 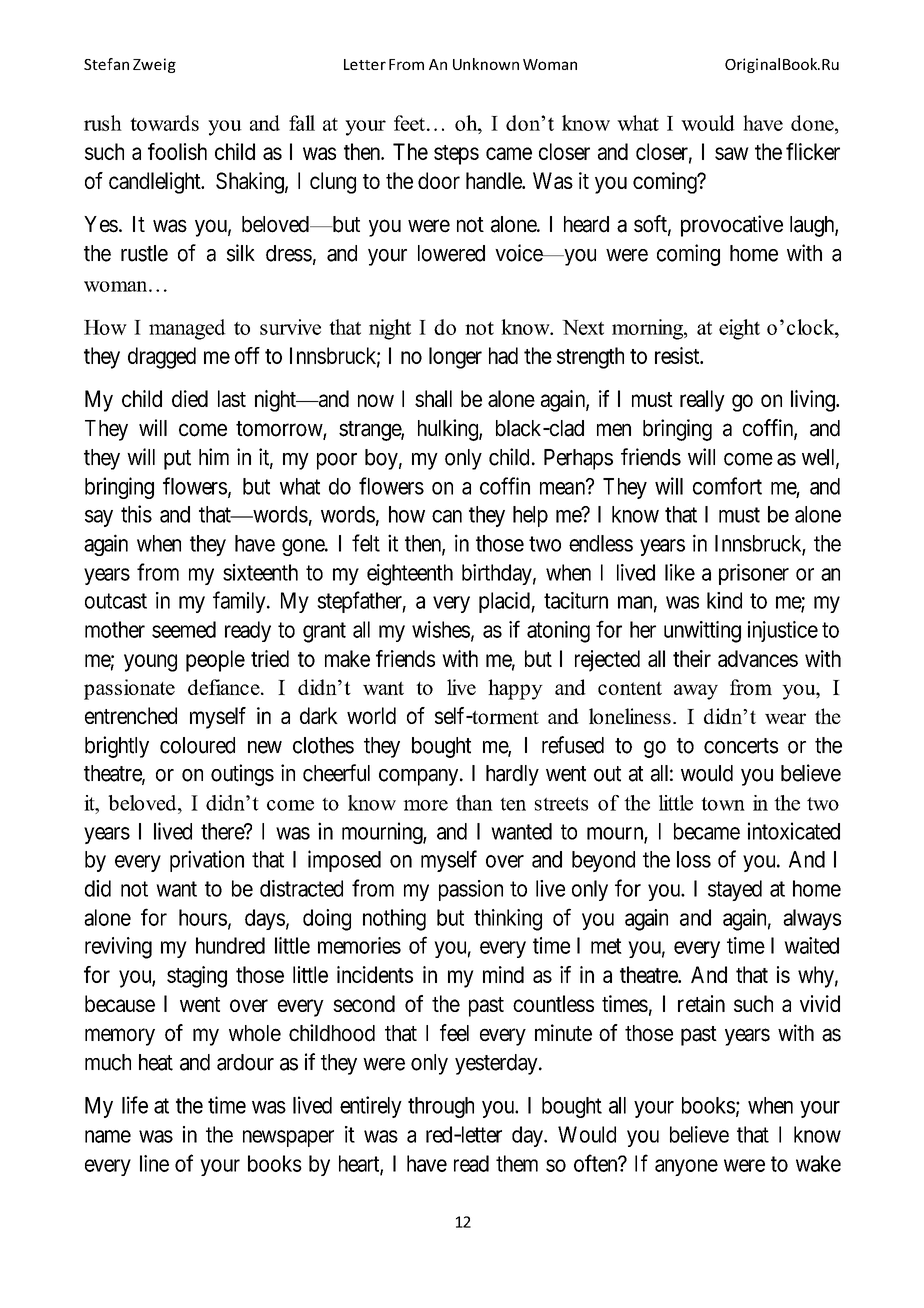 I want to click on towards, so click(x=164, y=123).
